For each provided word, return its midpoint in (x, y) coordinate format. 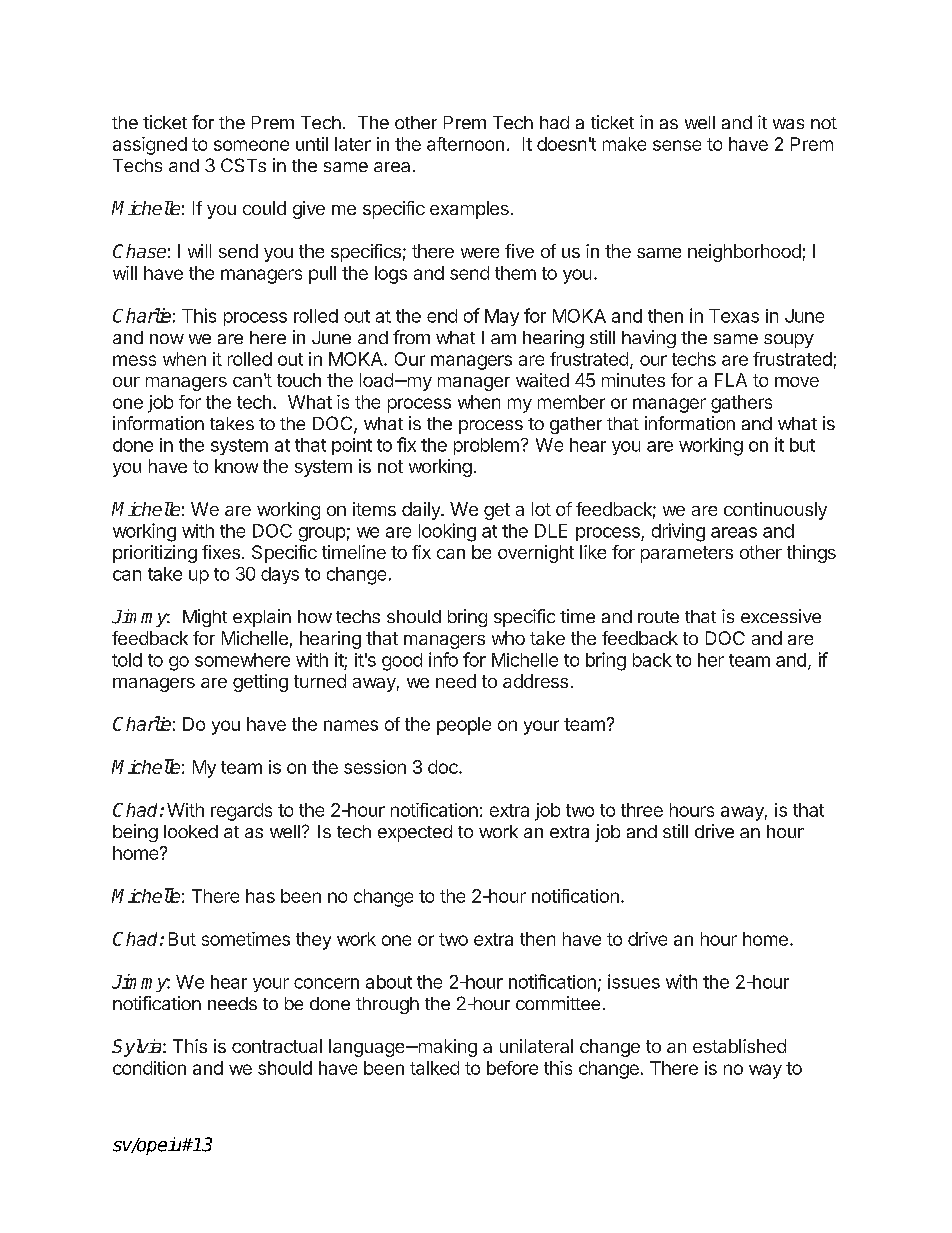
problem (486, 446)
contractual (277, 1046)
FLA (731, 380)
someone (251, 145)
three (642, 810)
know (236, 466)
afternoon (465, 144)
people (464, 726)
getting (260, 683)
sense (677, 145)
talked (434, 1068)
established (739, 1046)
